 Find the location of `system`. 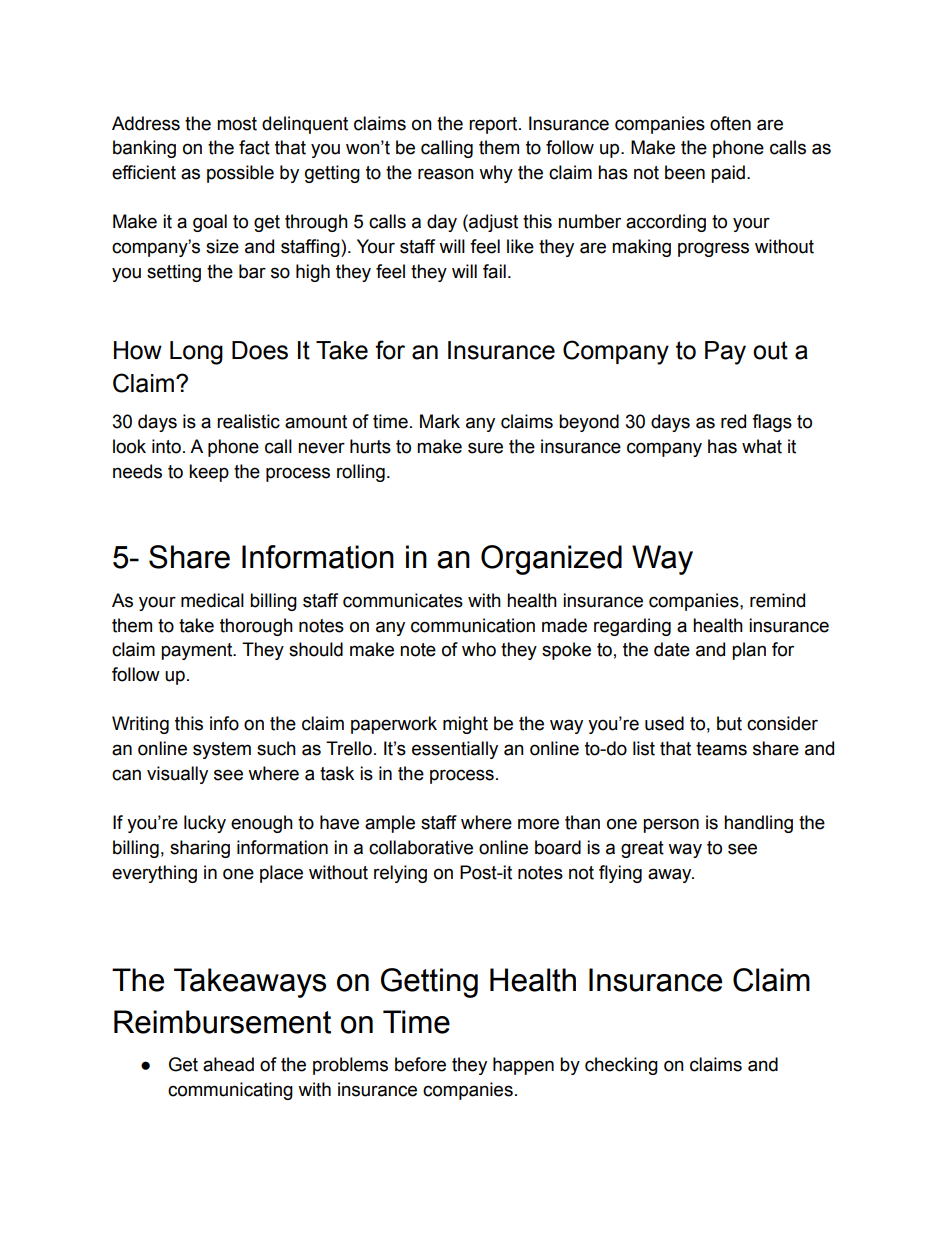

system is located at coordinates (222, 750).
